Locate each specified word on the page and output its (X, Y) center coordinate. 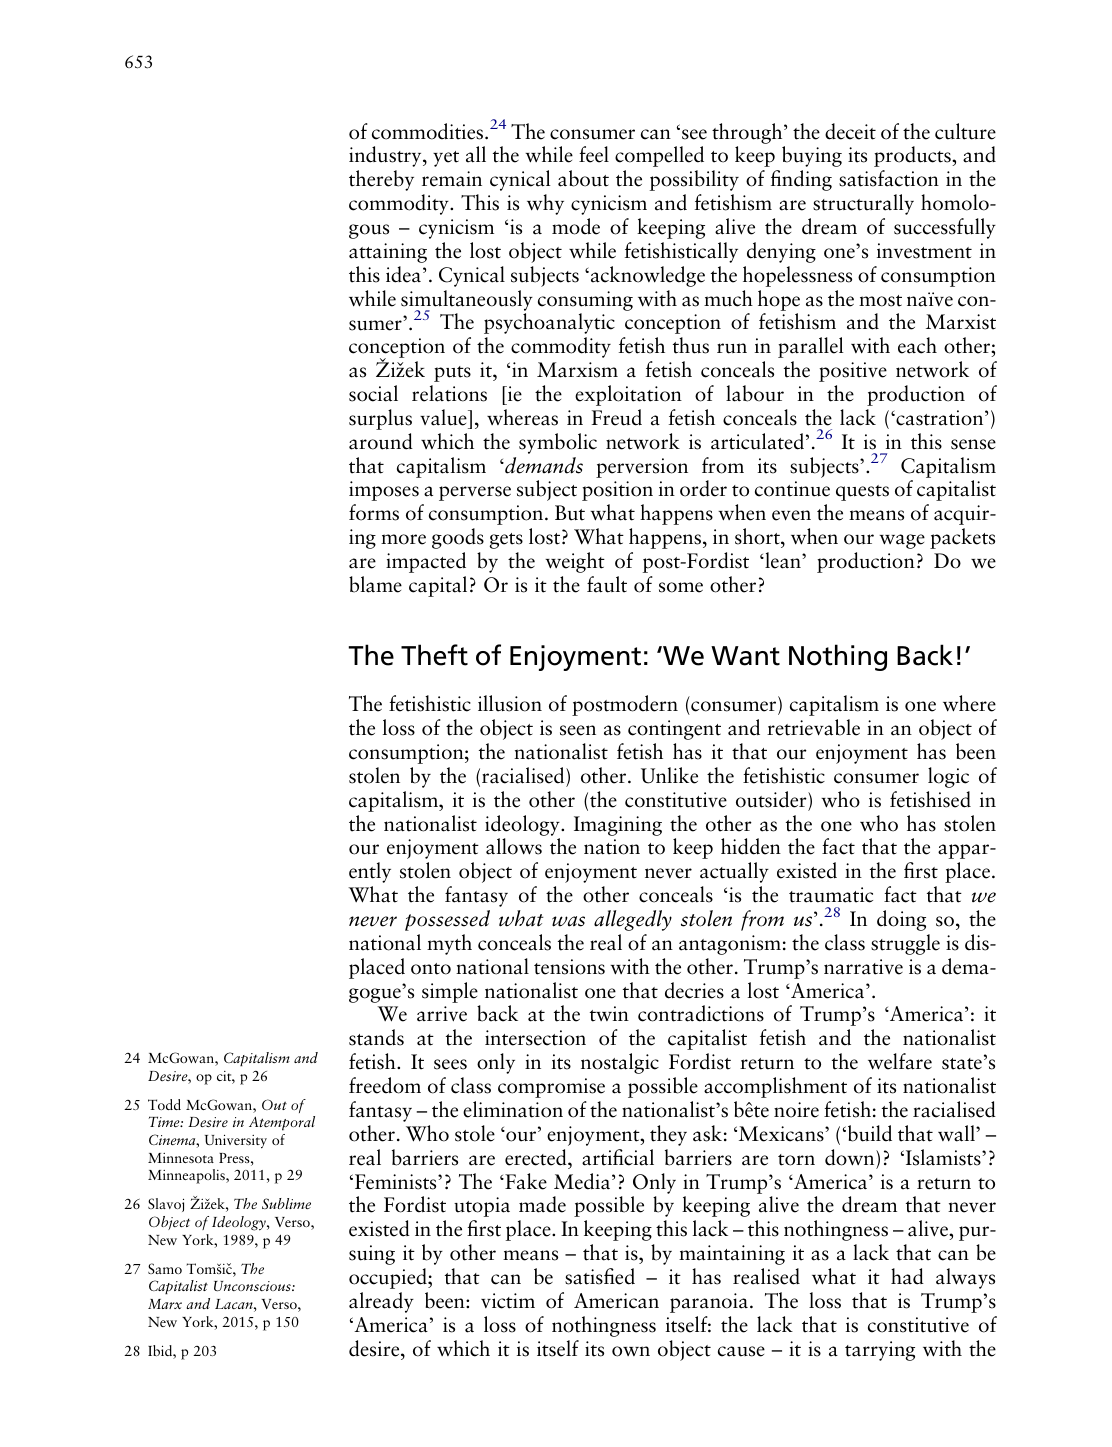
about (583, 178)
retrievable (813, 727)
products (913, 156)
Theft (434, 655)
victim (508, 1301)
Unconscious (253, 1286)
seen (578, 730)
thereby (381, 180)
